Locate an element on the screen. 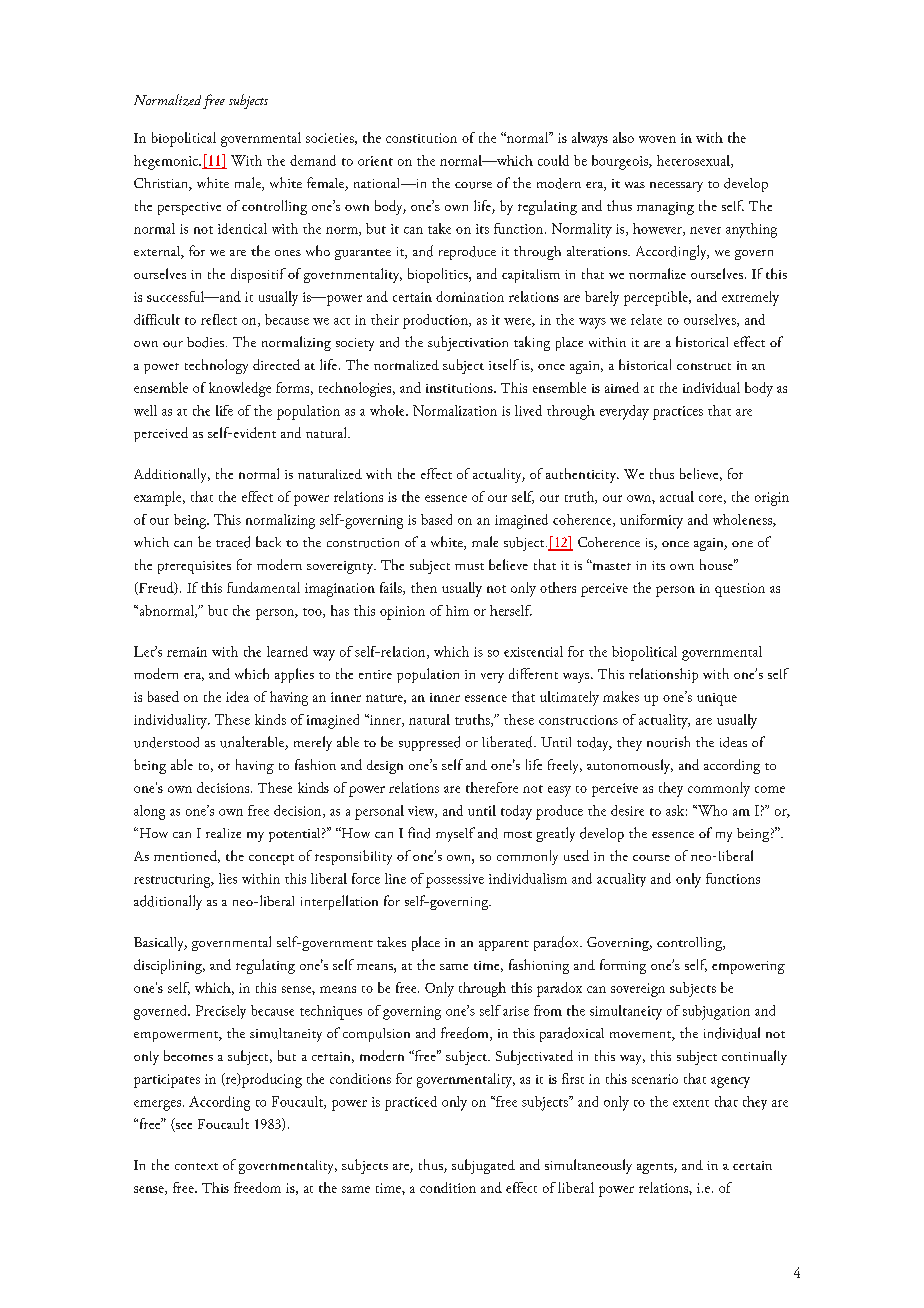 This screenshot has width=924, height=1308. institutions is located at coordinates (459, 388).
